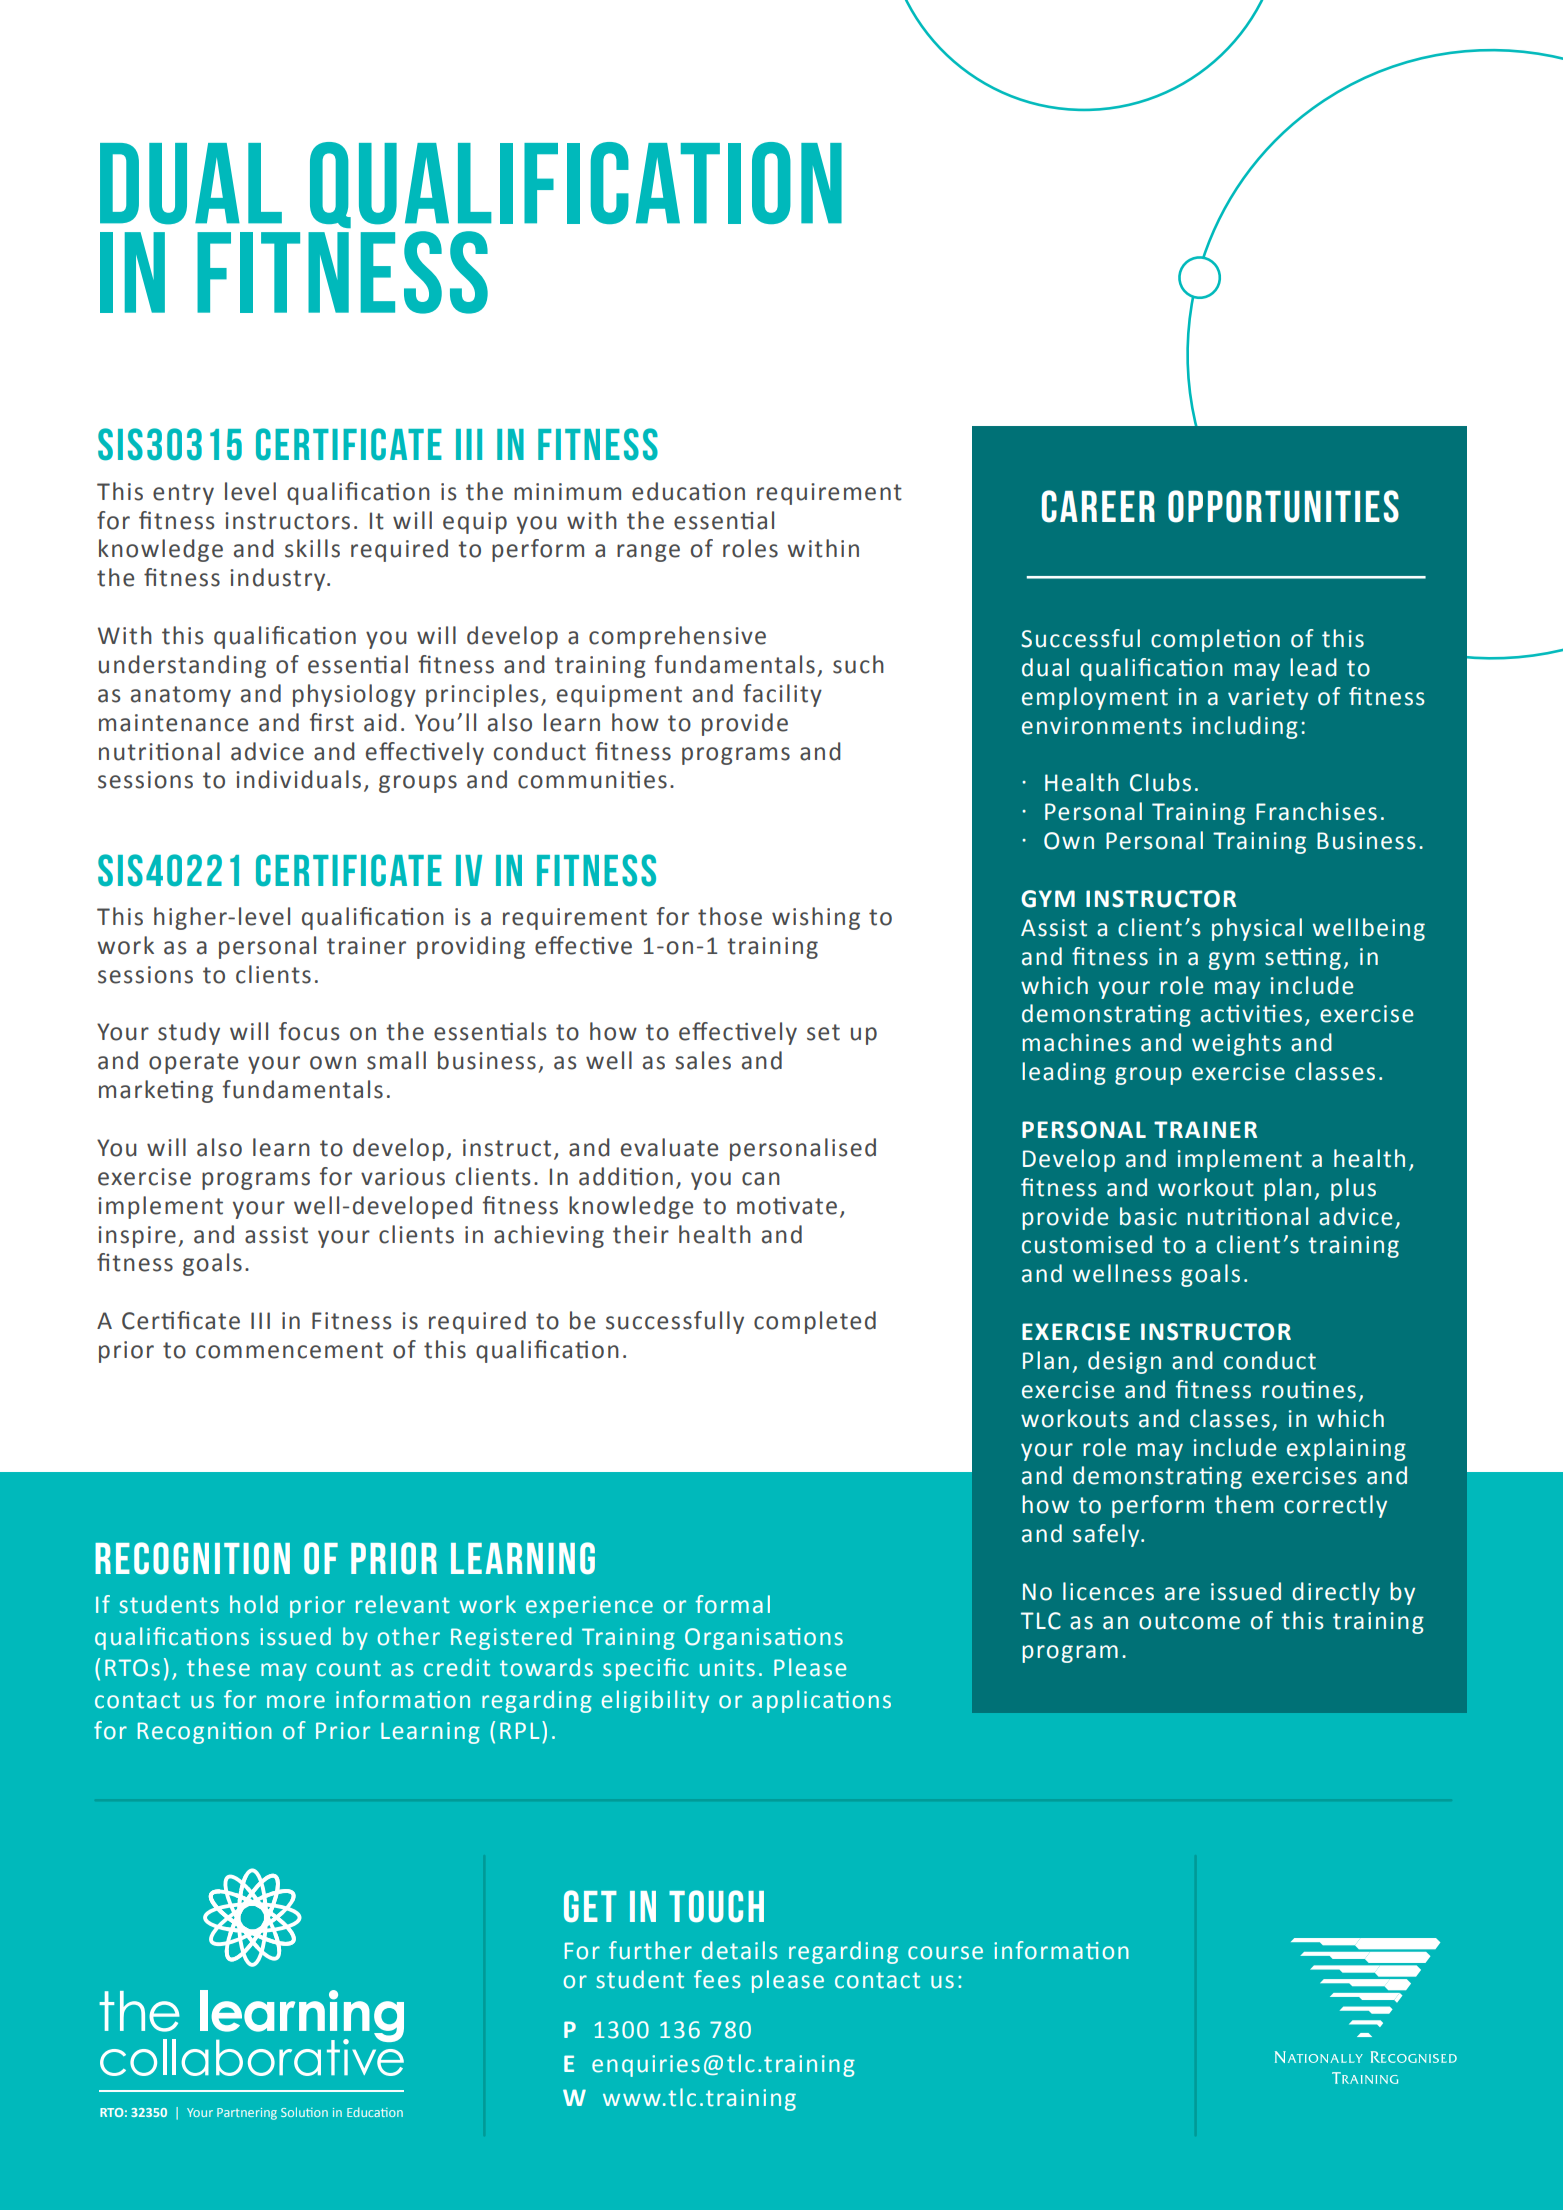  Describe the element at coordinates (648, 553) in the screenshot. I see `range` at that location.
